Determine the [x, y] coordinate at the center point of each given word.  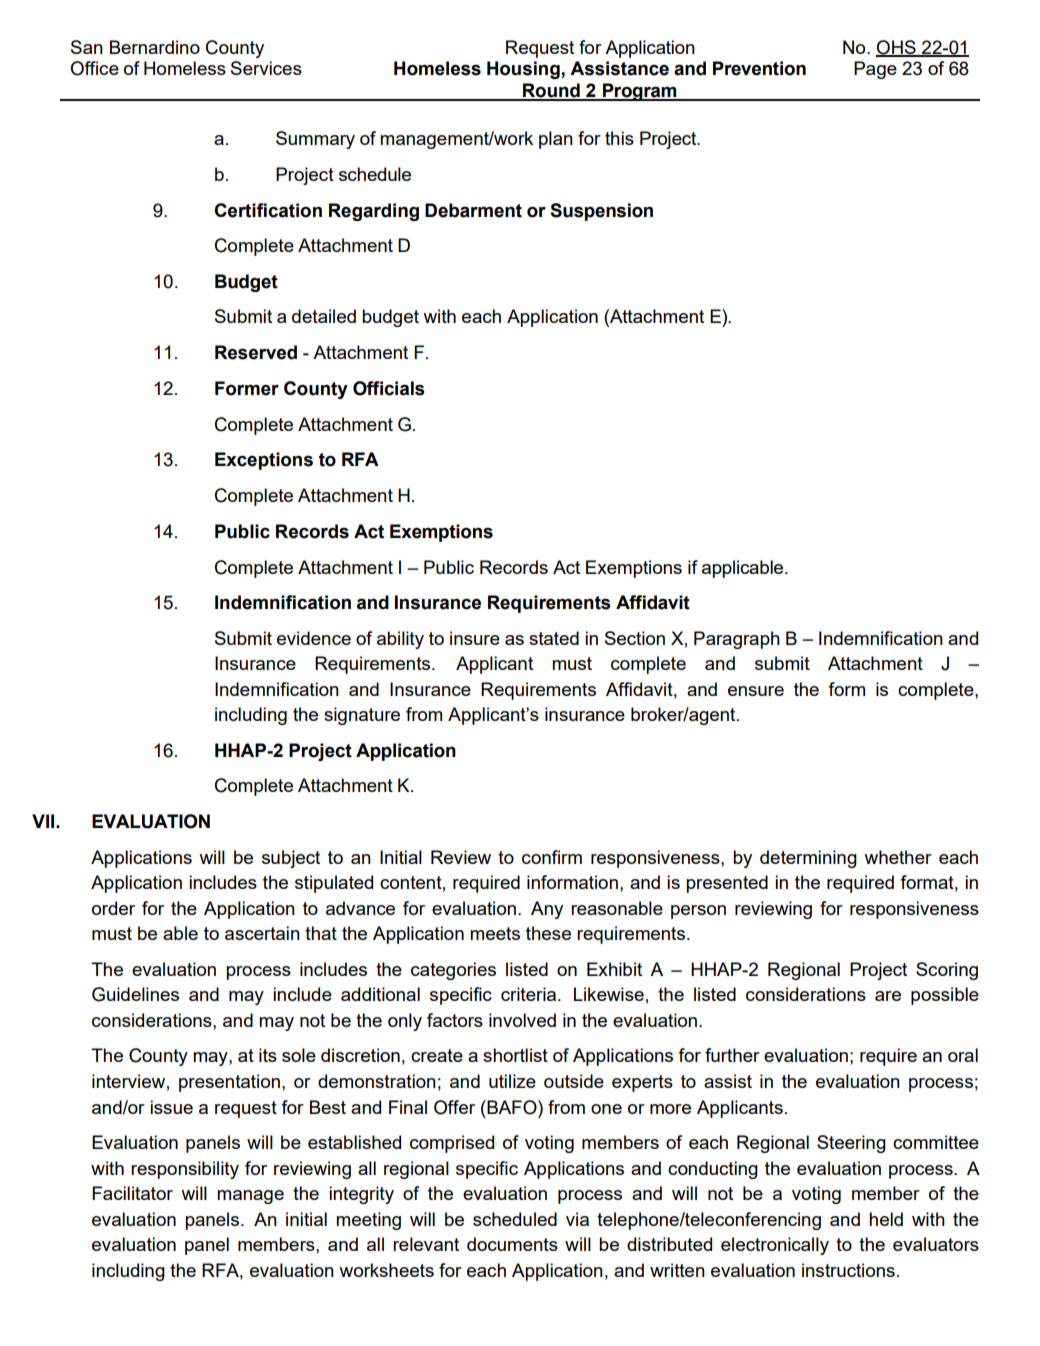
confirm [552, 857]
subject [291, 859]
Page [875, 70]
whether [898, 857]
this [619, 138]
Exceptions [264, 461]
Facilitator [132, 1193]
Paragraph [737, 640]
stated [554, 638]
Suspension [601, 212]
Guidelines [135, 994]
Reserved [256, 352]
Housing [524, 70]
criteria [530, 994]
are [888, 996]
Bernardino [155, 47]
